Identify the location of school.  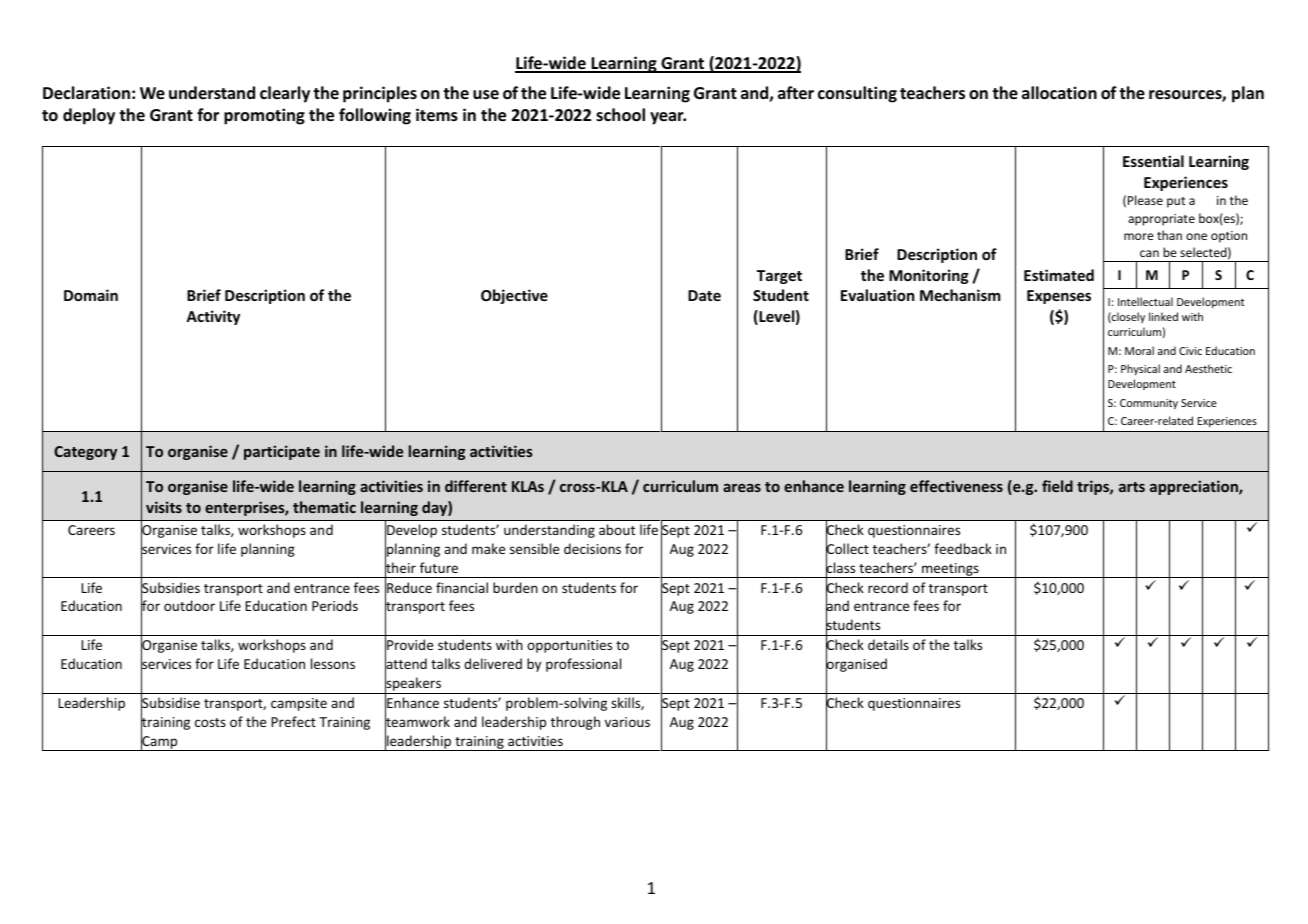
(620, 115).
